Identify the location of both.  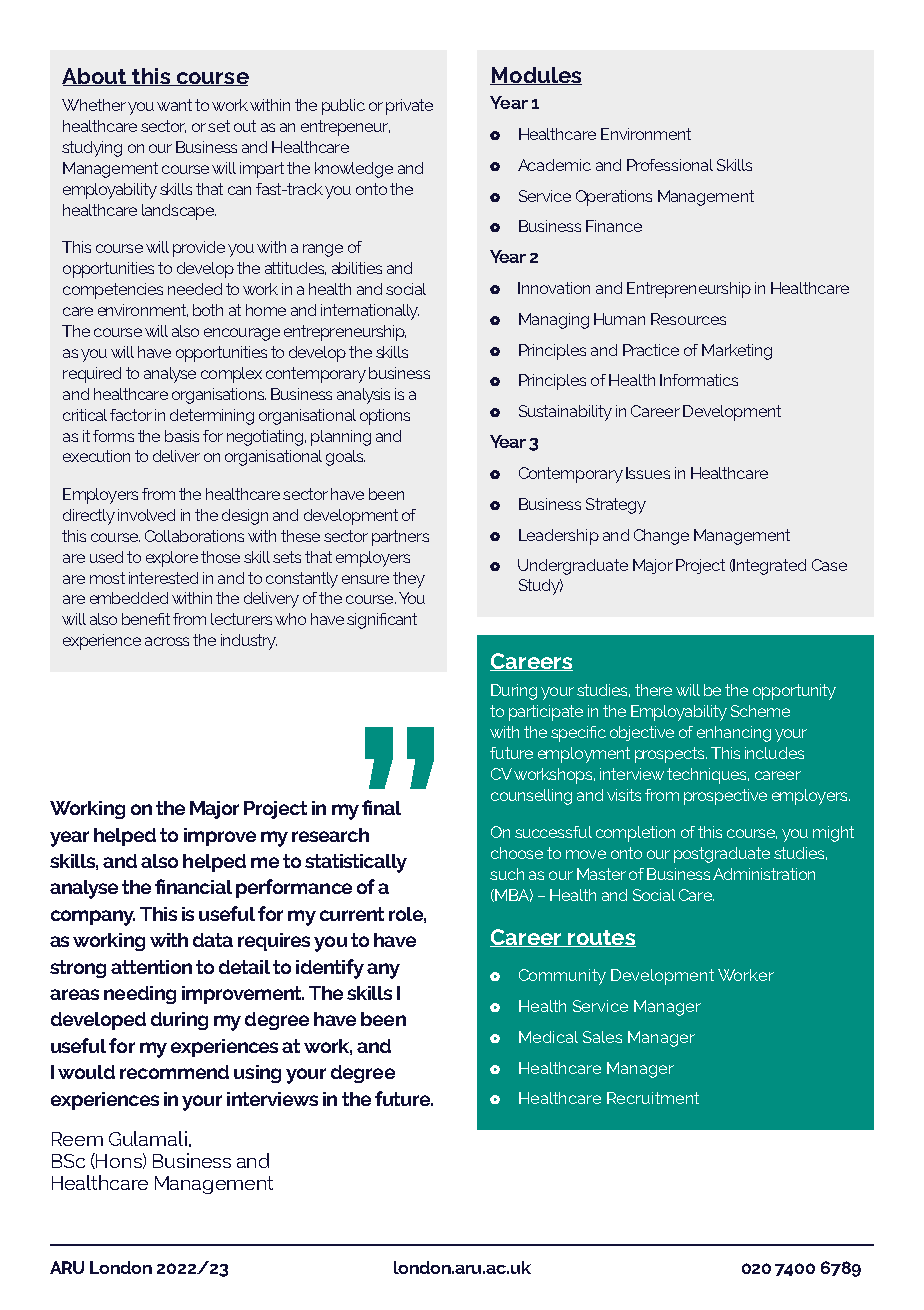
(208, 310).
